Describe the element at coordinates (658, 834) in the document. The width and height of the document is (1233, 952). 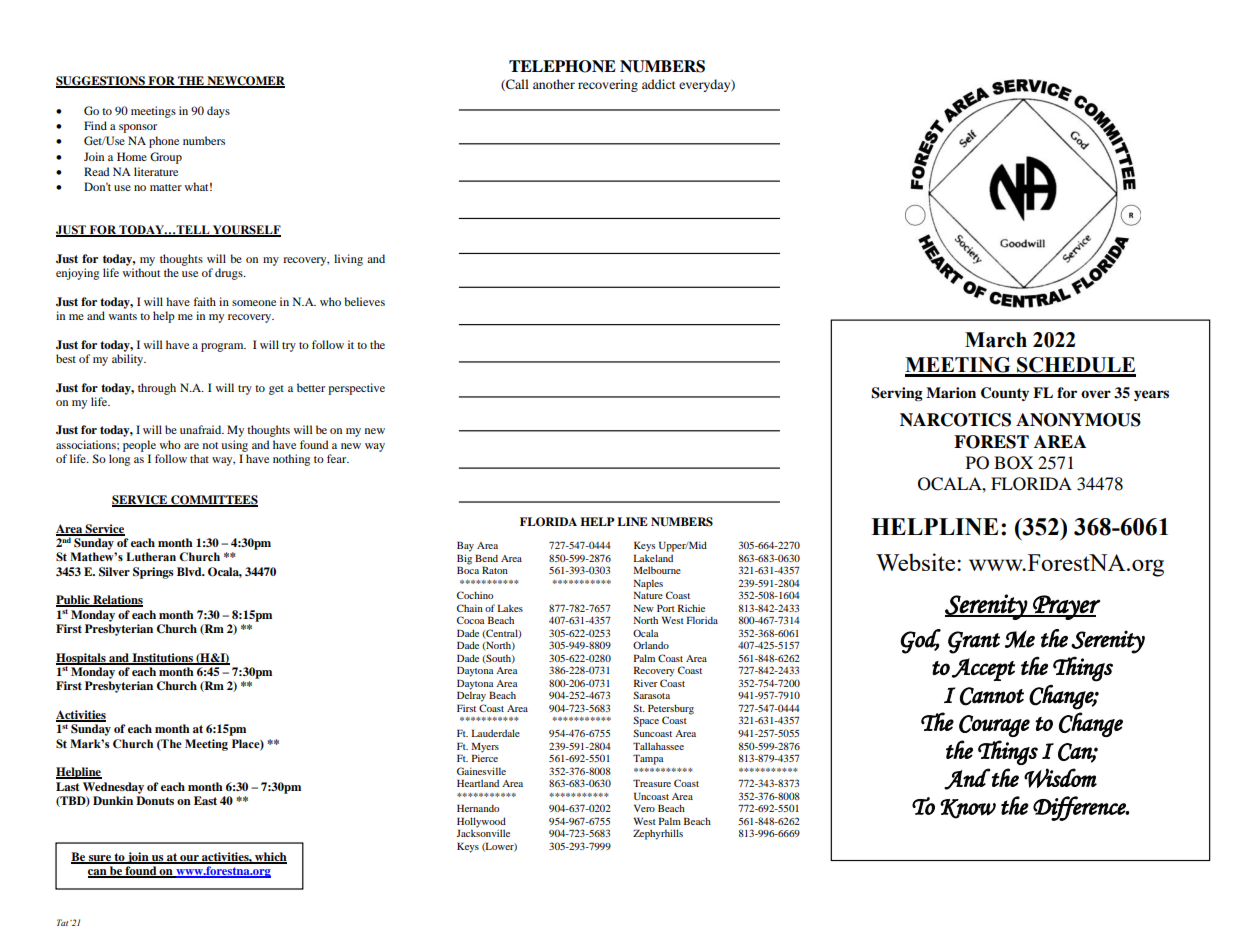
I see `Zephyrhills` at that location.
